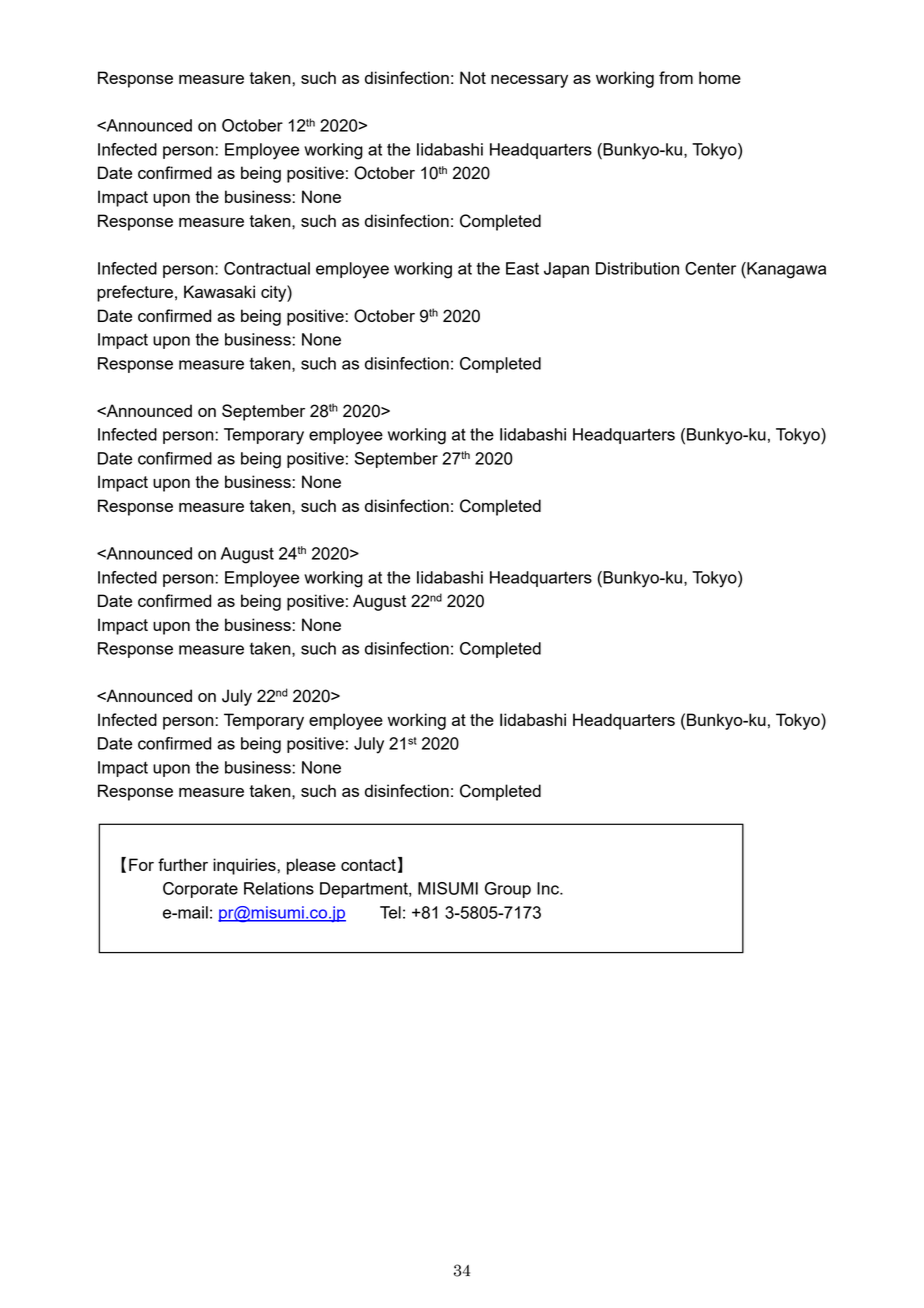 This screenshot has width=924, height=1308. Describe the element at coordinates (710, 268) in the screenshot. I see `Center` at that location.
